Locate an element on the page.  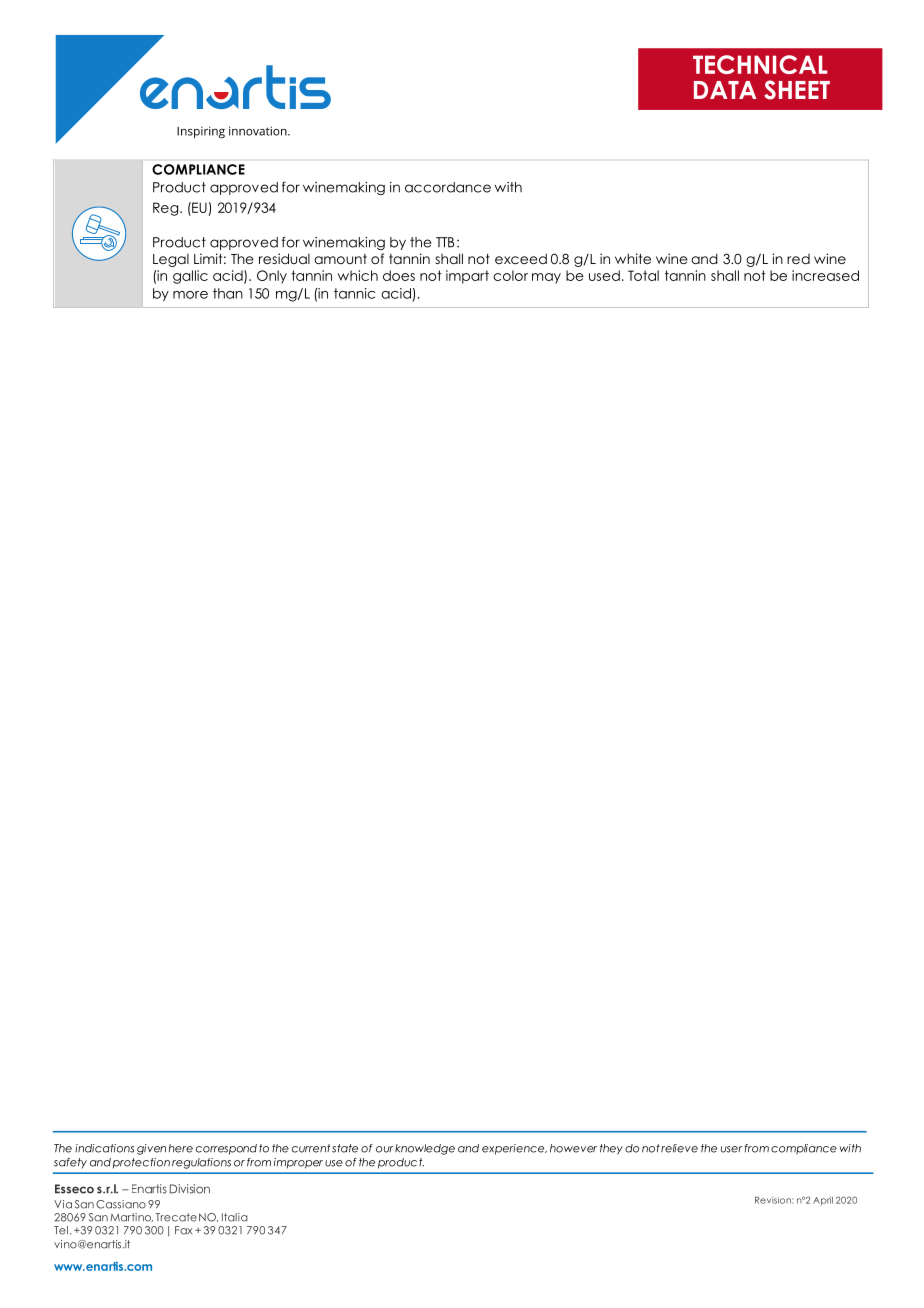
relieve is located at coordinates (679, 1148).
